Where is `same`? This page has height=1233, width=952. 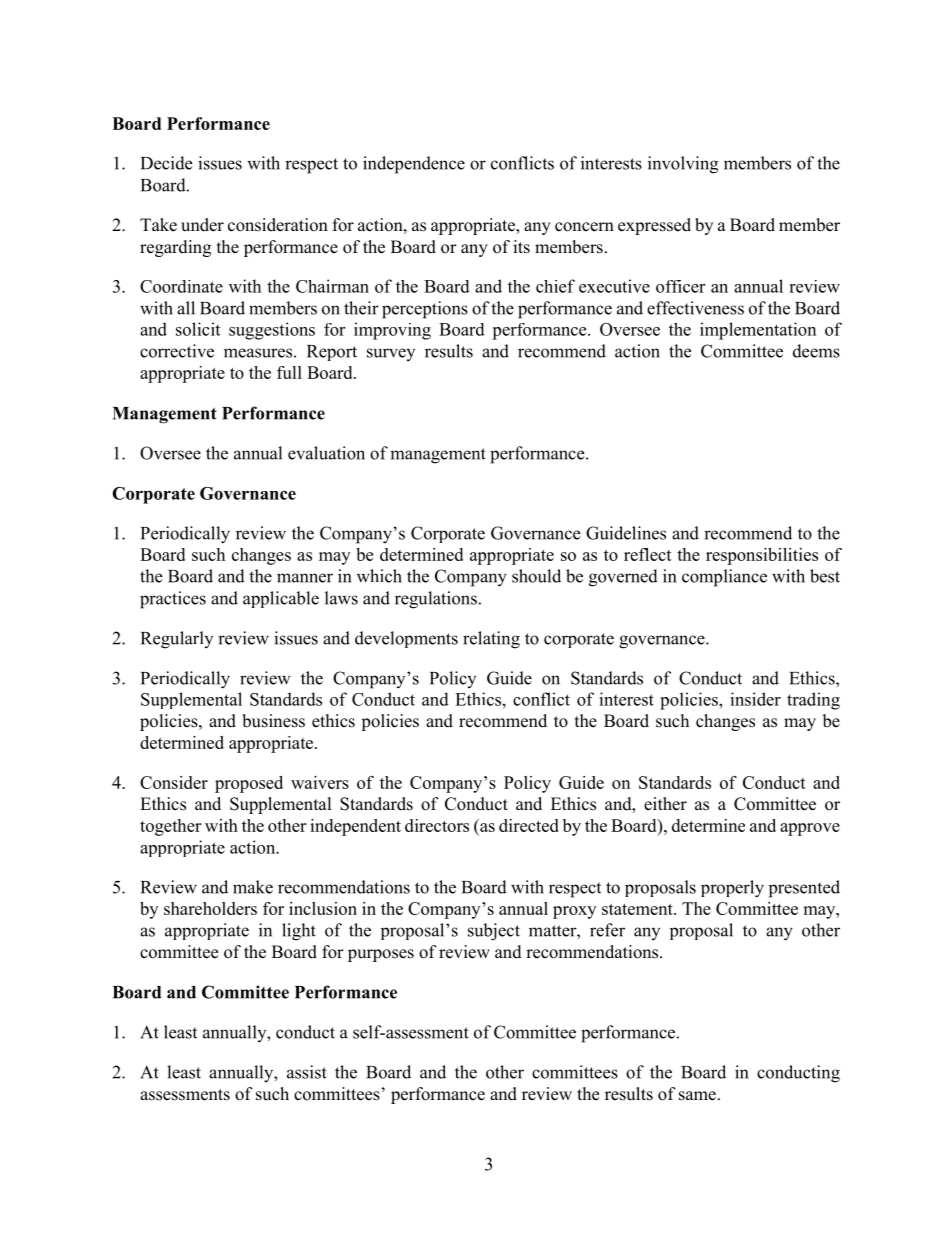 same is located at coordinates (697, 1096).
